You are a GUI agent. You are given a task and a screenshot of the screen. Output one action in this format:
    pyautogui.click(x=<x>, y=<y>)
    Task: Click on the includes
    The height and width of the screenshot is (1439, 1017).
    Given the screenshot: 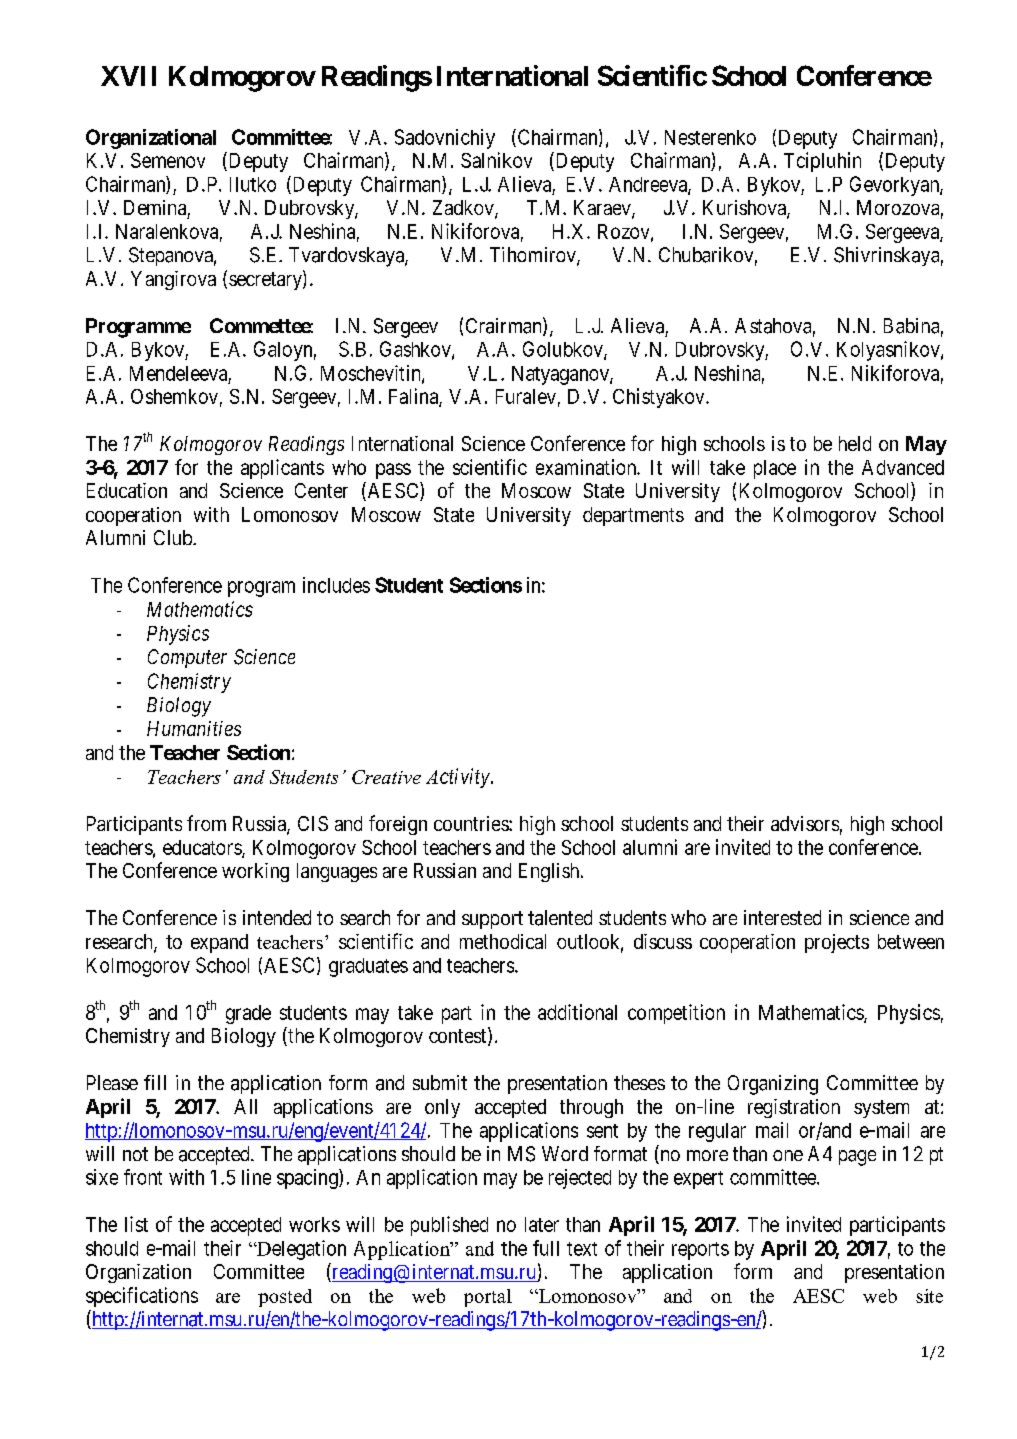 What is the action you would take?
    pyautogui.click(x=336, y=585)
